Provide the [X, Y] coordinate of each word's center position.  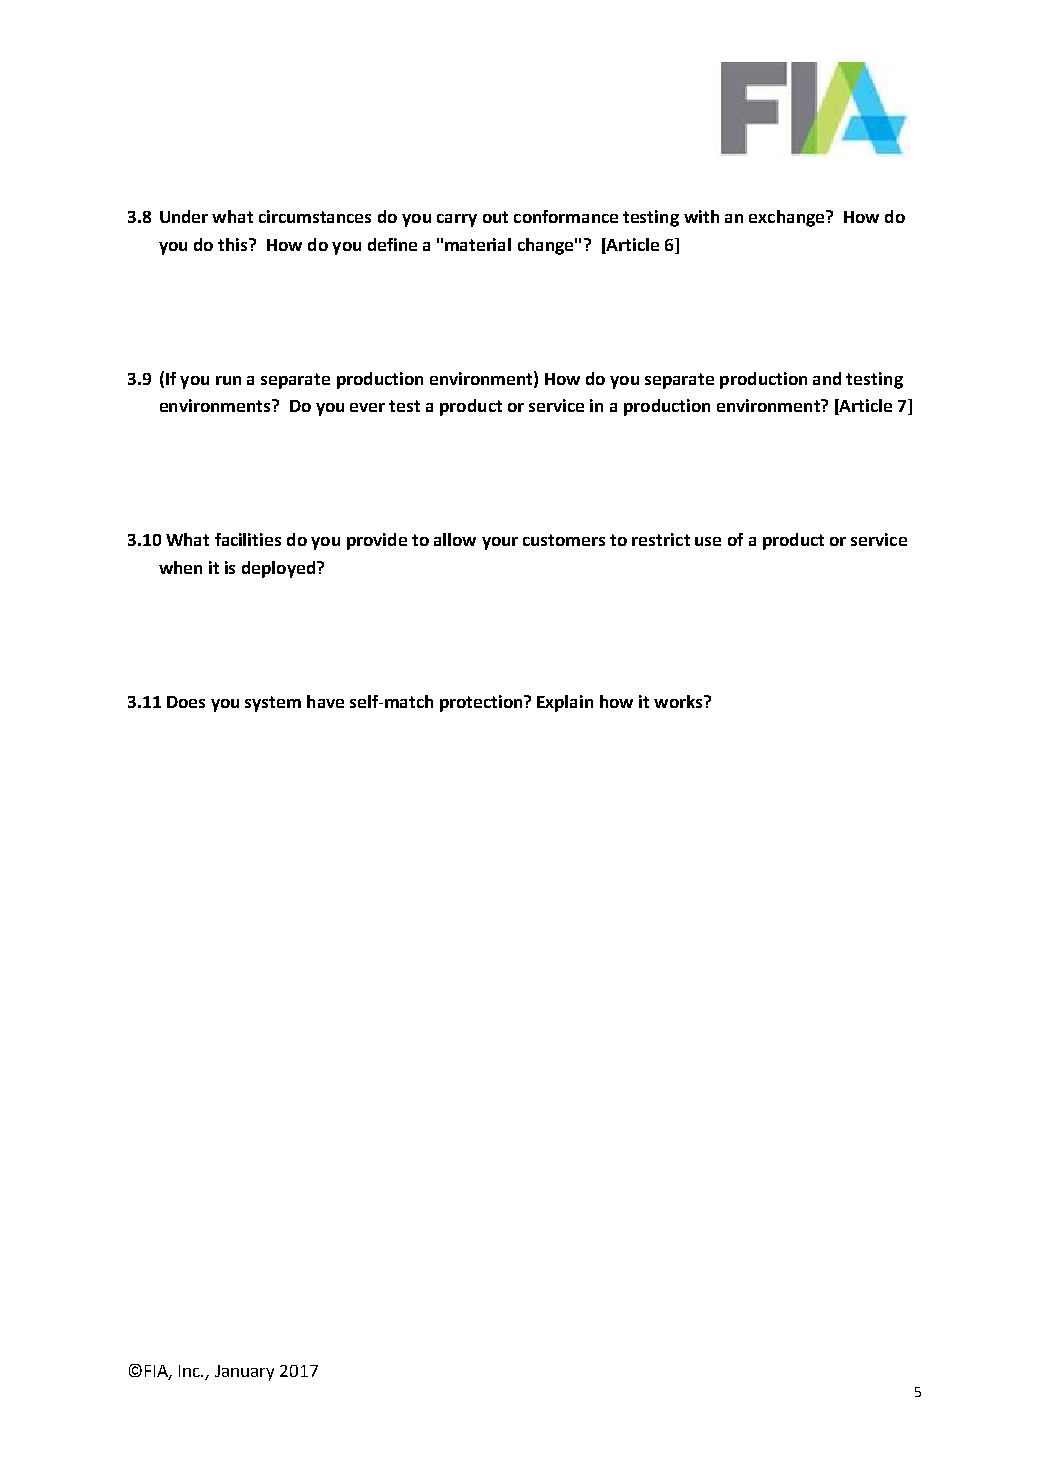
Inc [191, 1371]
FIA [157, 1372]
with [701, 216]
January [244, 1373]
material [478, 244]
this [234, 244]
